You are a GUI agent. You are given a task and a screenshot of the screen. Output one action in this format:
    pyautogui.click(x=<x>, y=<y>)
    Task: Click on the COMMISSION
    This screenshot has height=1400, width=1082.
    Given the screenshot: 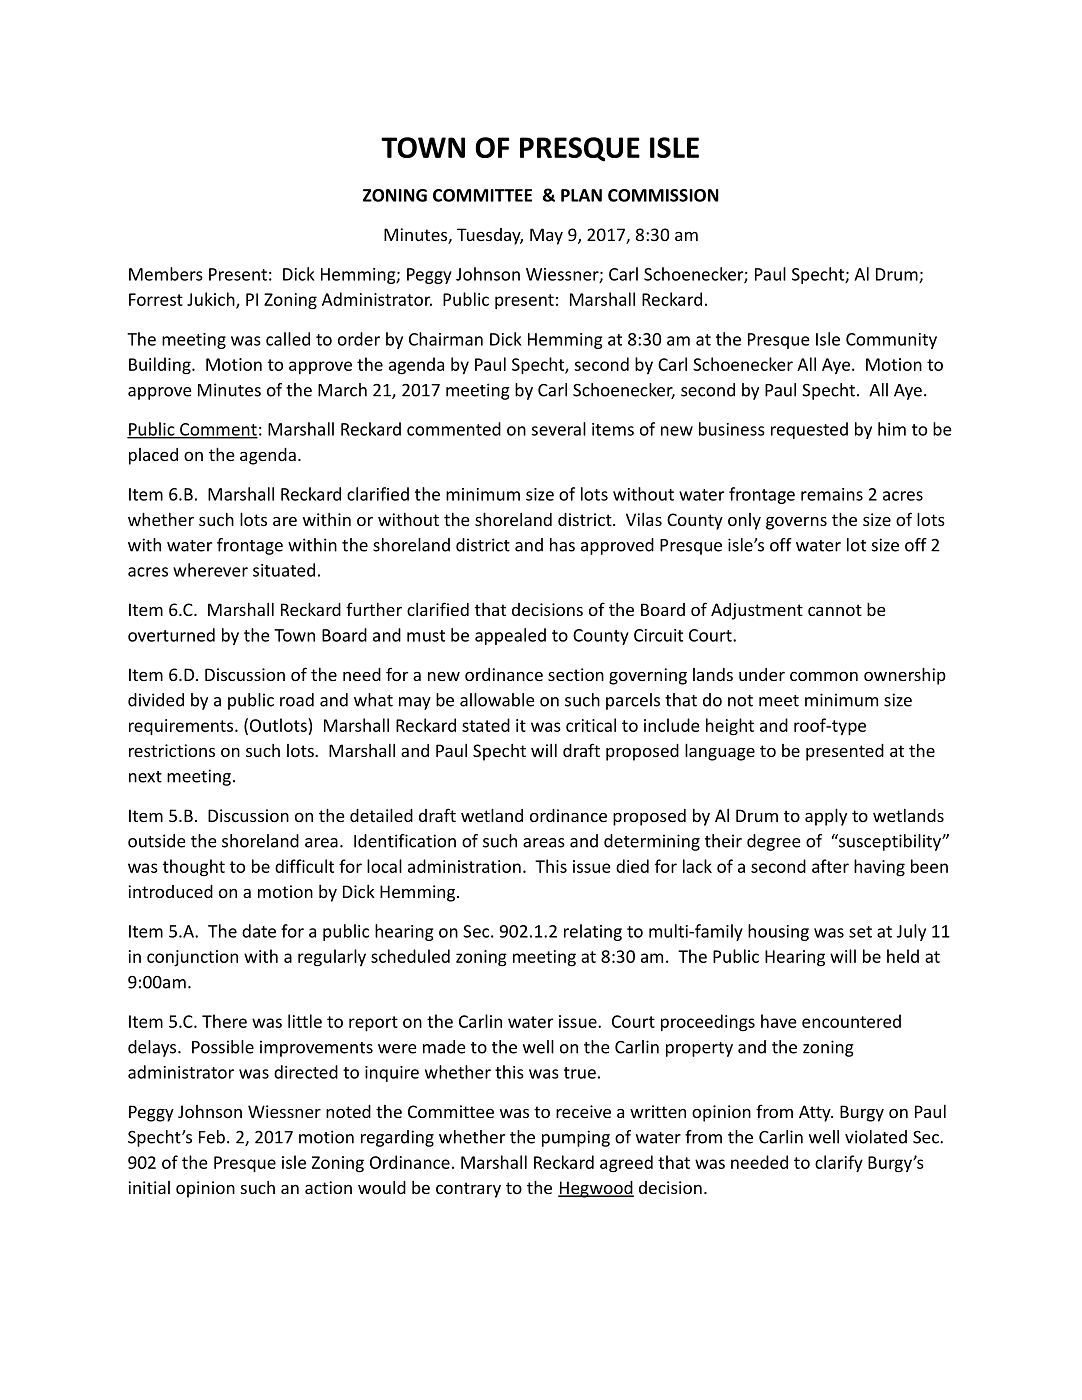 What is the action you would take?
    pyautogui.click(x=663, y=195)
